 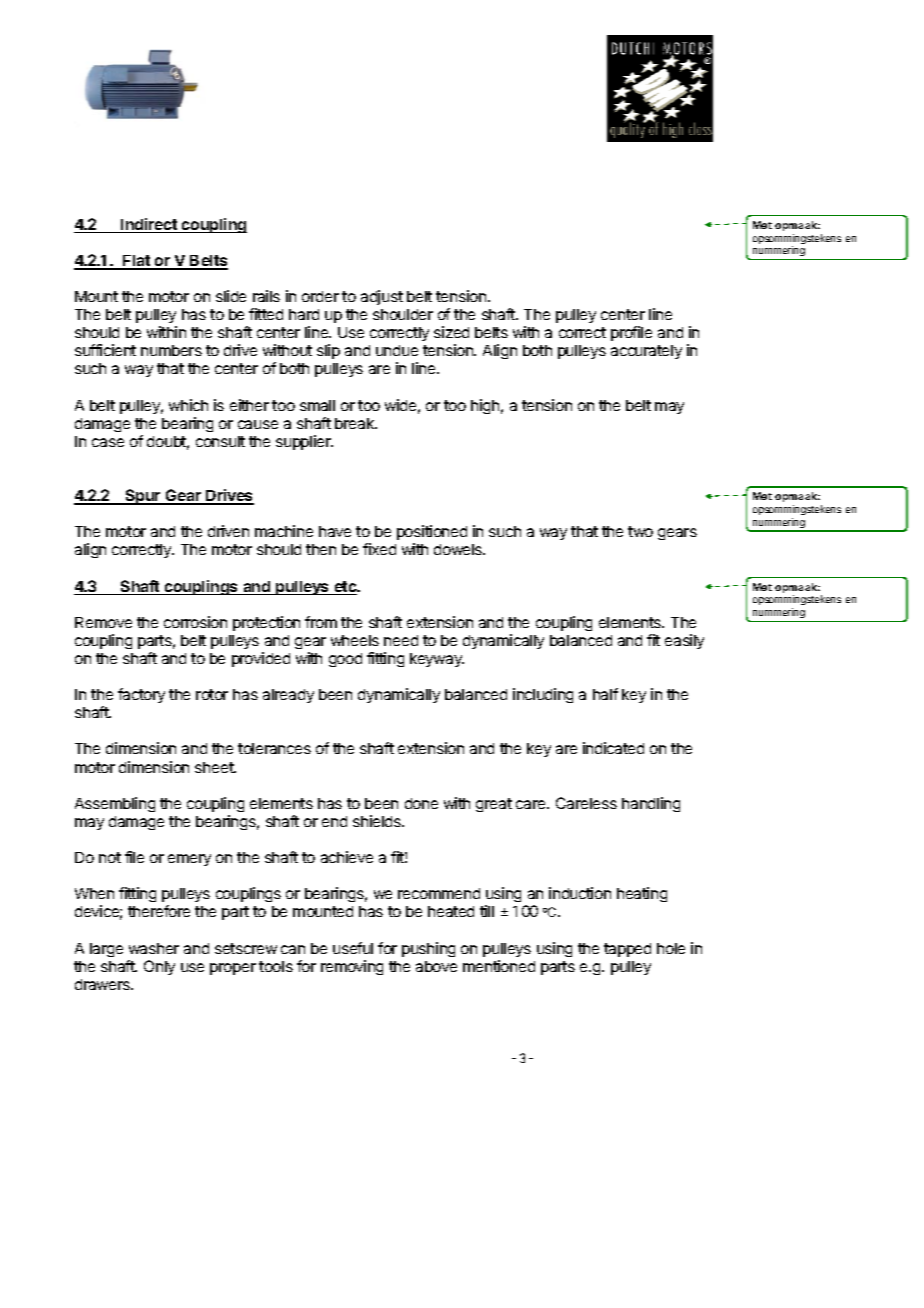 I want to click on accurately, so click(x=646, y=352).
